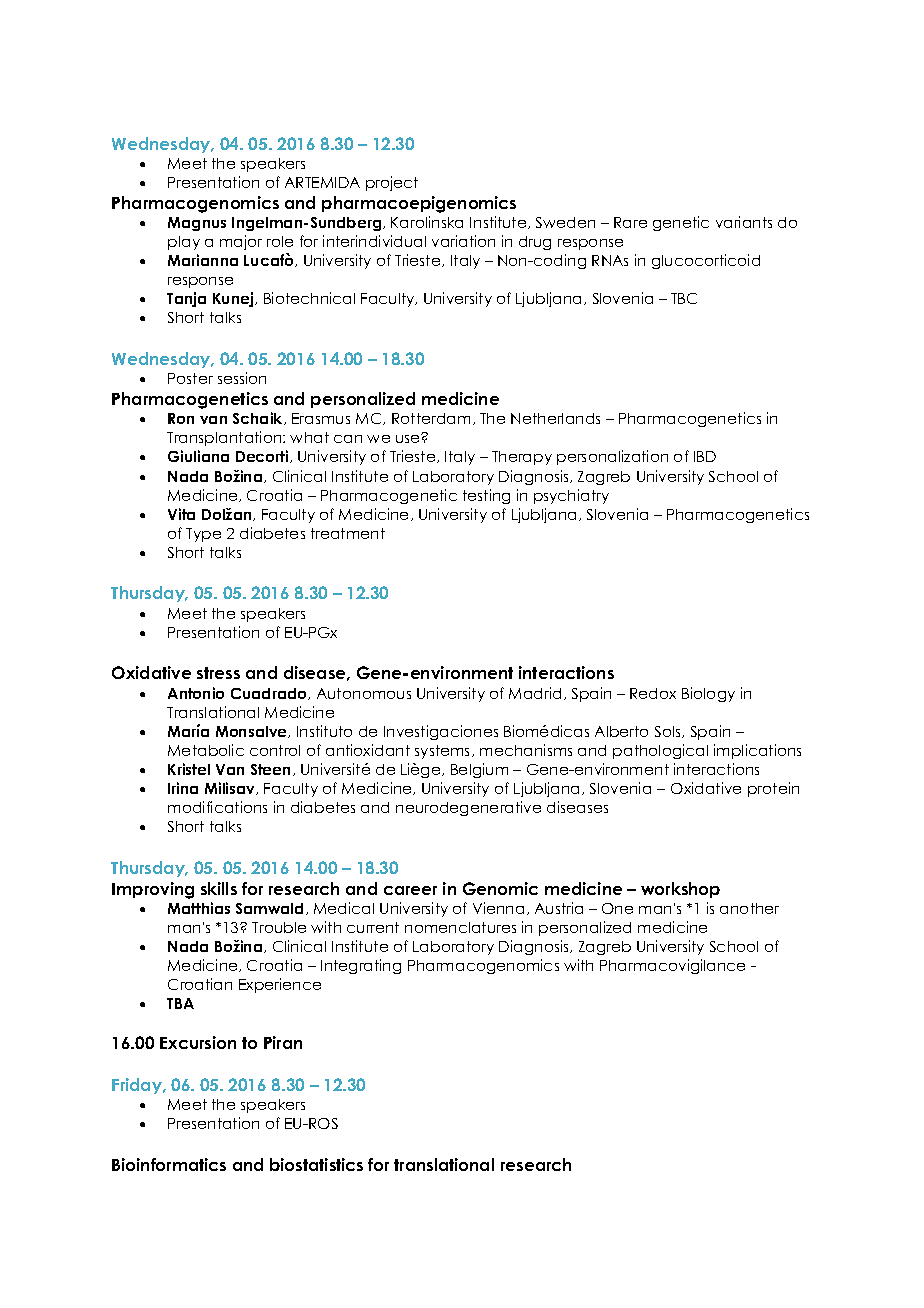 The image size is (924, 1308). I want to click on Belgium, so click(479, 770).
